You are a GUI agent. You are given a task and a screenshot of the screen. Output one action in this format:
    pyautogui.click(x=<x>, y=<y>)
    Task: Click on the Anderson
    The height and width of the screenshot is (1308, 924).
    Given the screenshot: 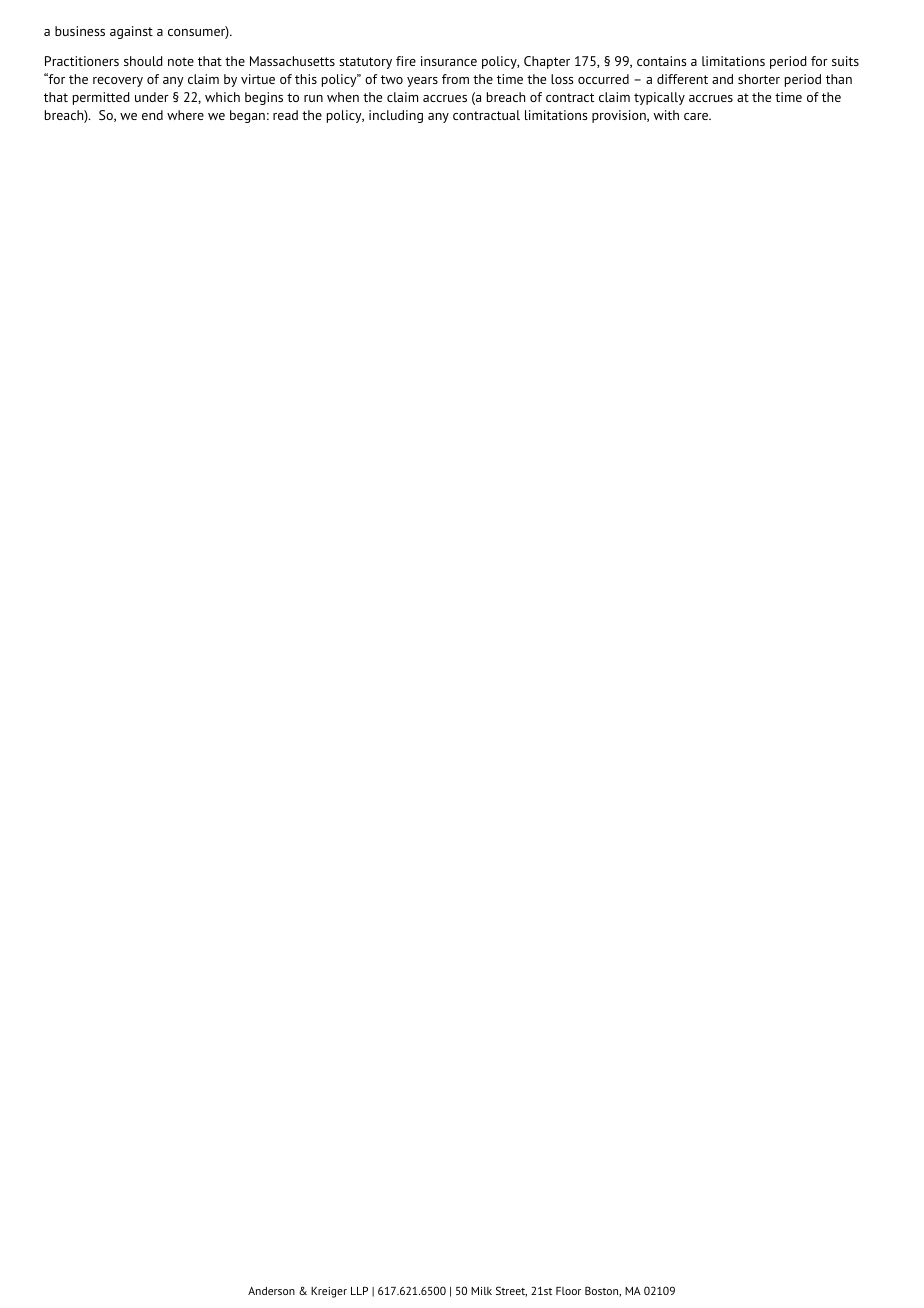 What is the action you would take?
    pyautogui.click(x=271, y=1291)
